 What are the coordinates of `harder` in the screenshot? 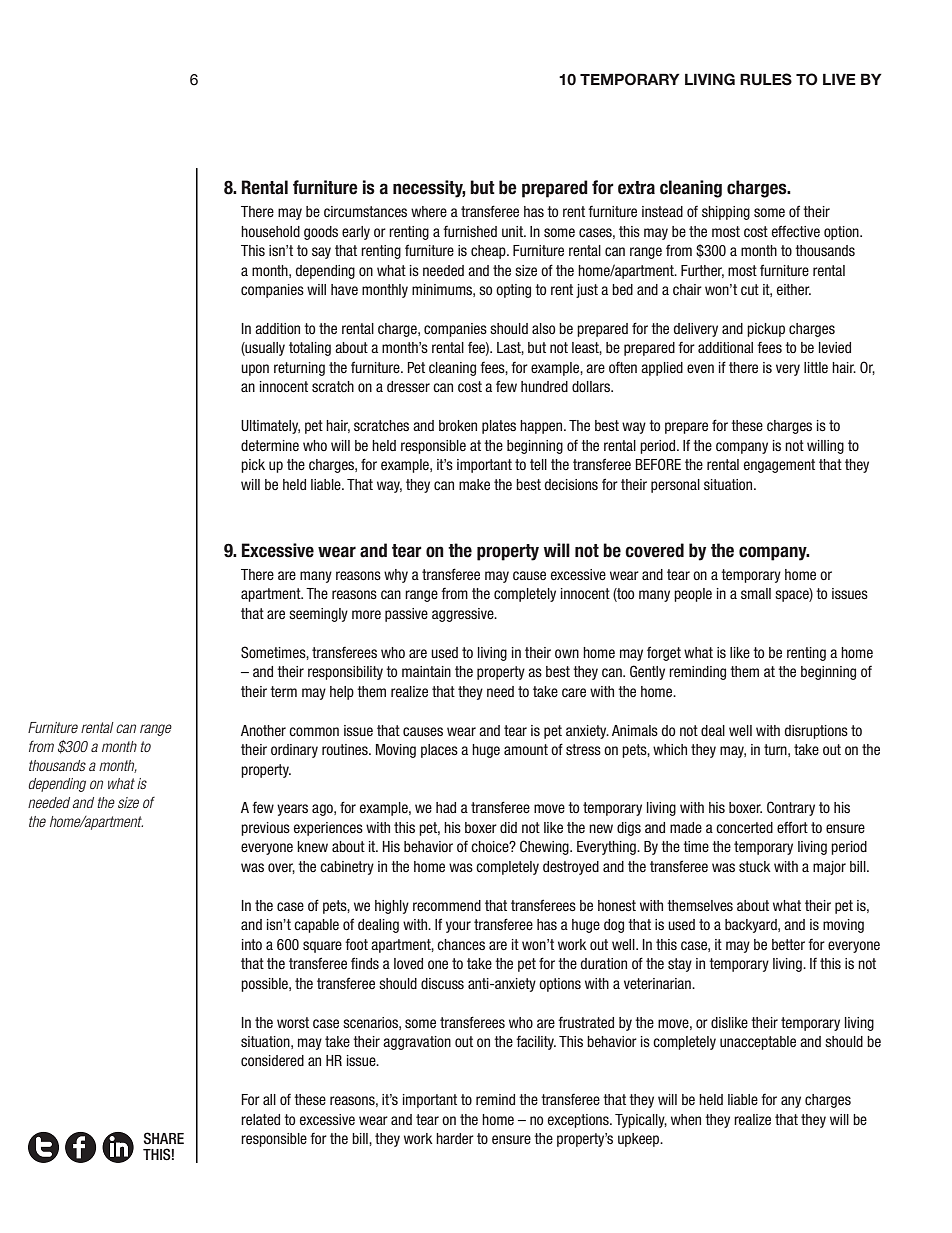 It's located at (455, 1138).
